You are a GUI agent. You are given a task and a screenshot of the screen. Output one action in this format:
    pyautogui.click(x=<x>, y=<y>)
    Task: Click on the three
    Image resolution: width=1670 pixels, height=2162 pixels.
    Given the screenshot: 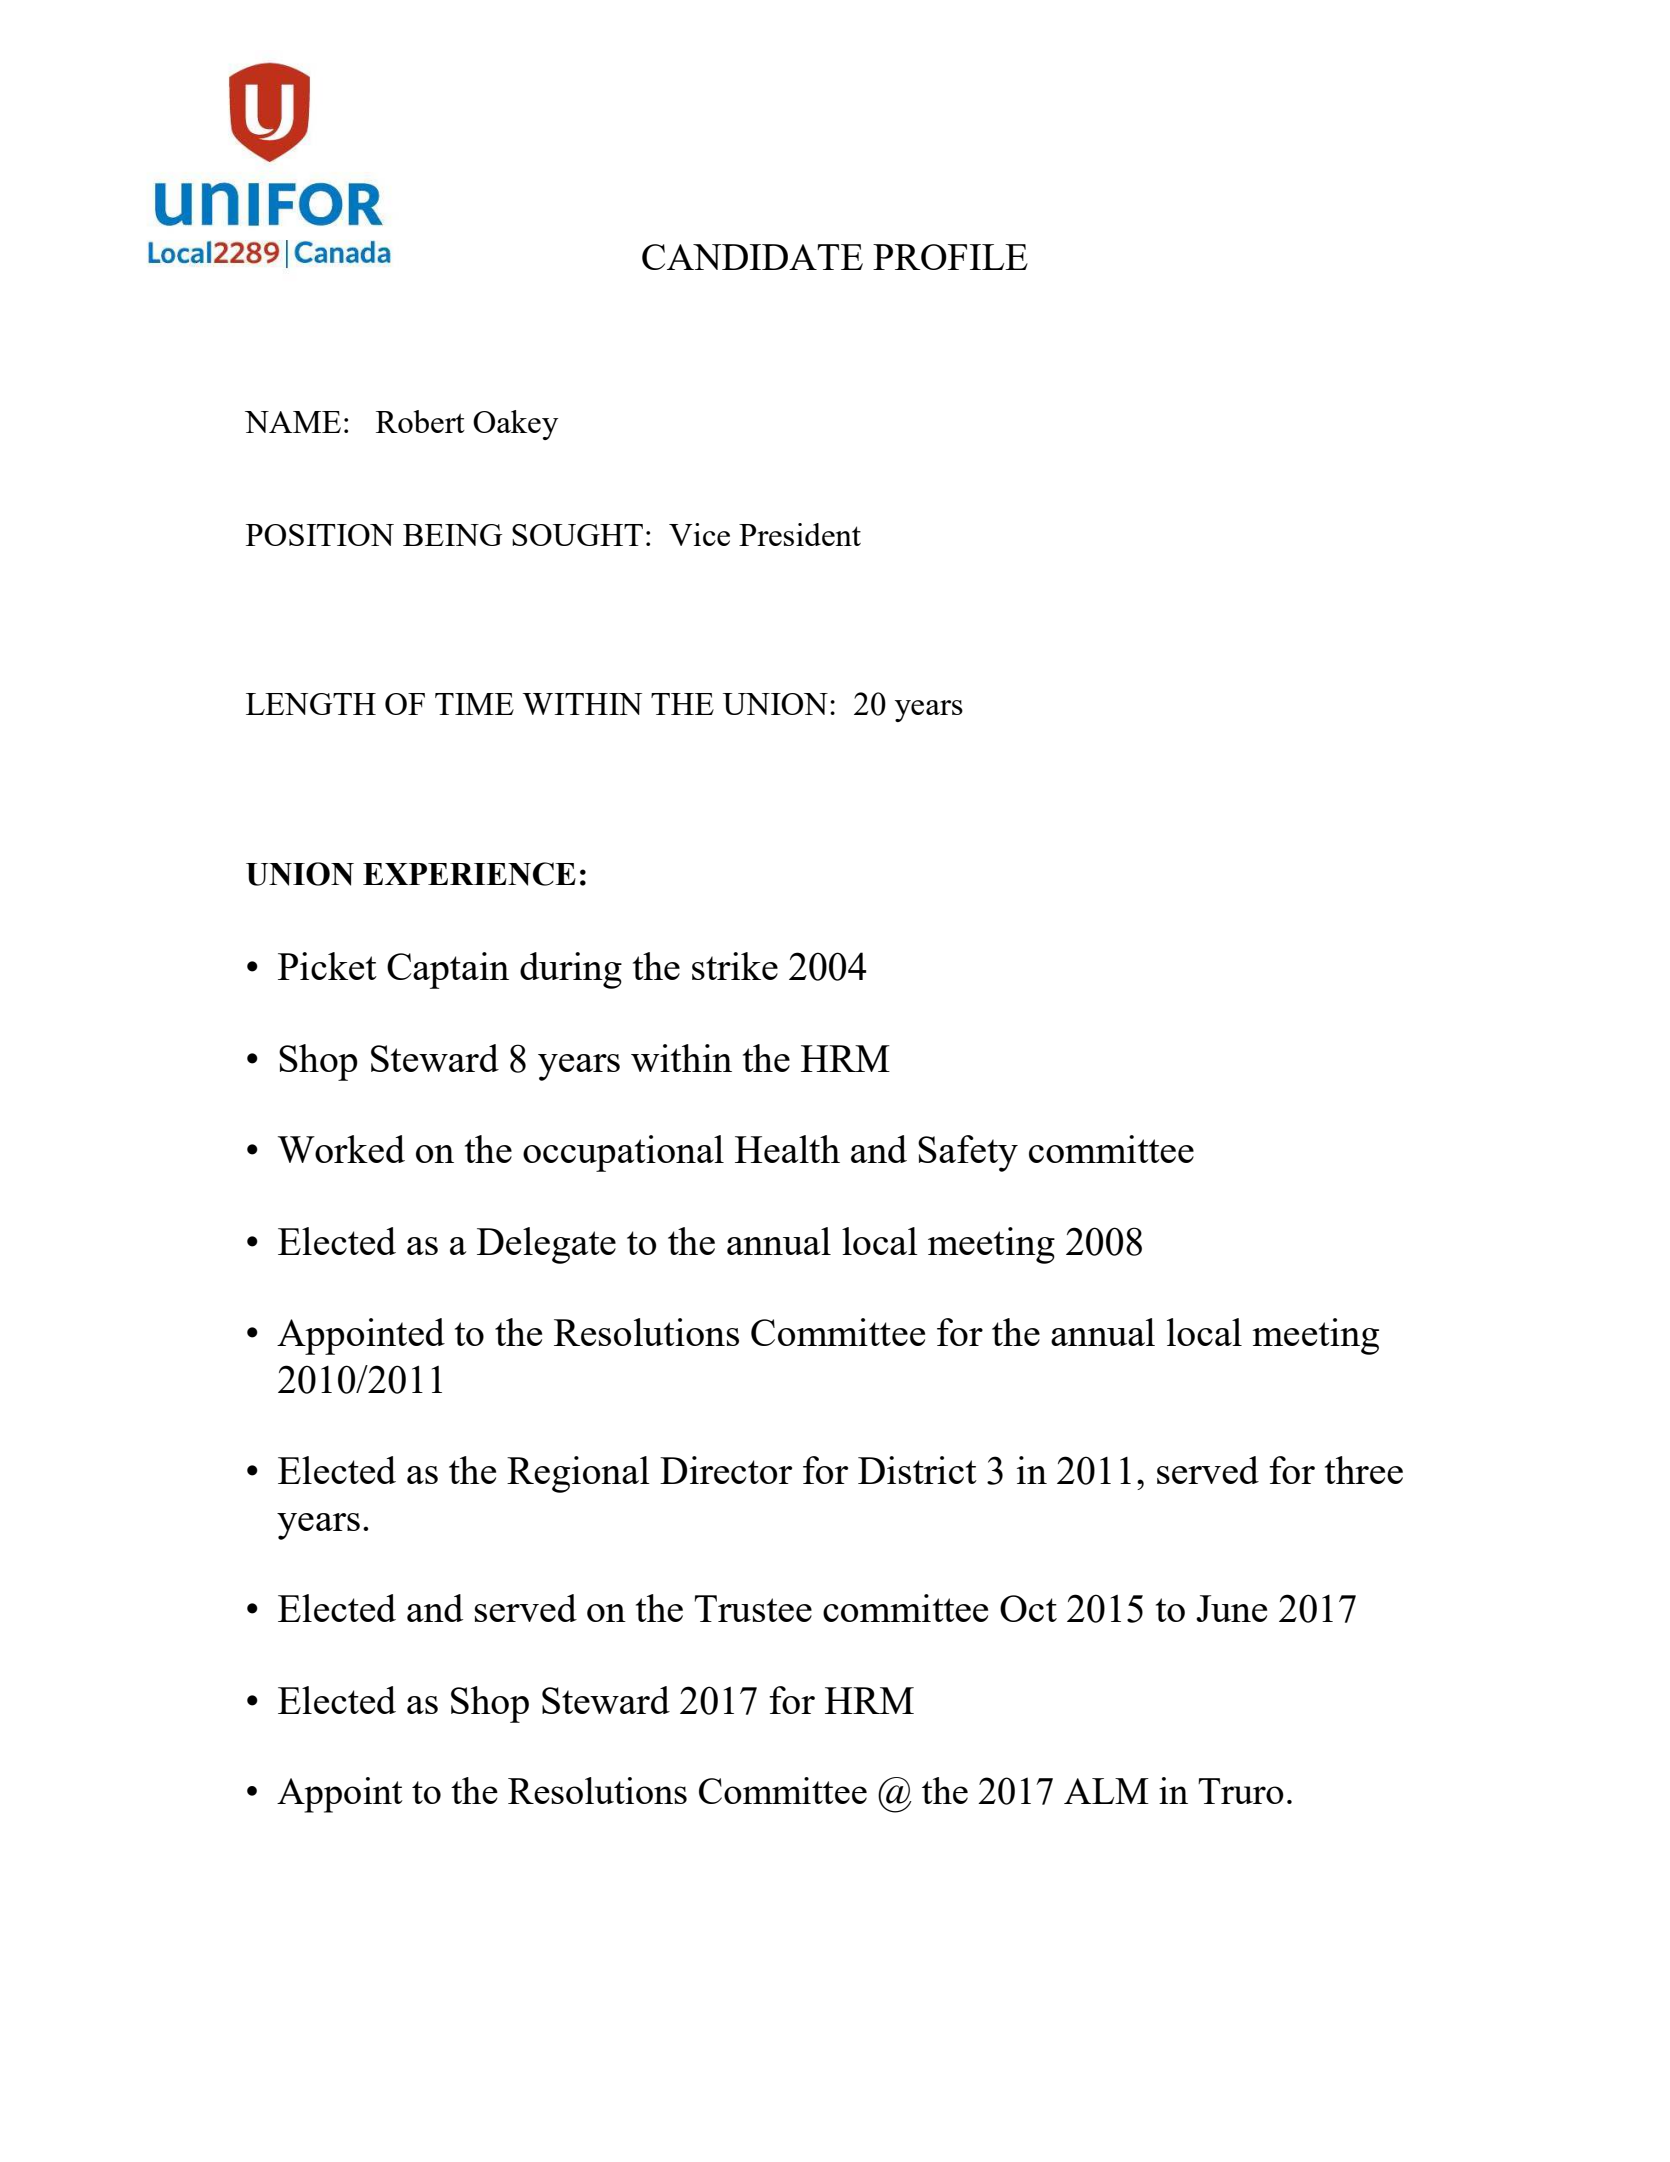 What is the action you would take?
    pyautogui.click(x=1364, y=1470)
